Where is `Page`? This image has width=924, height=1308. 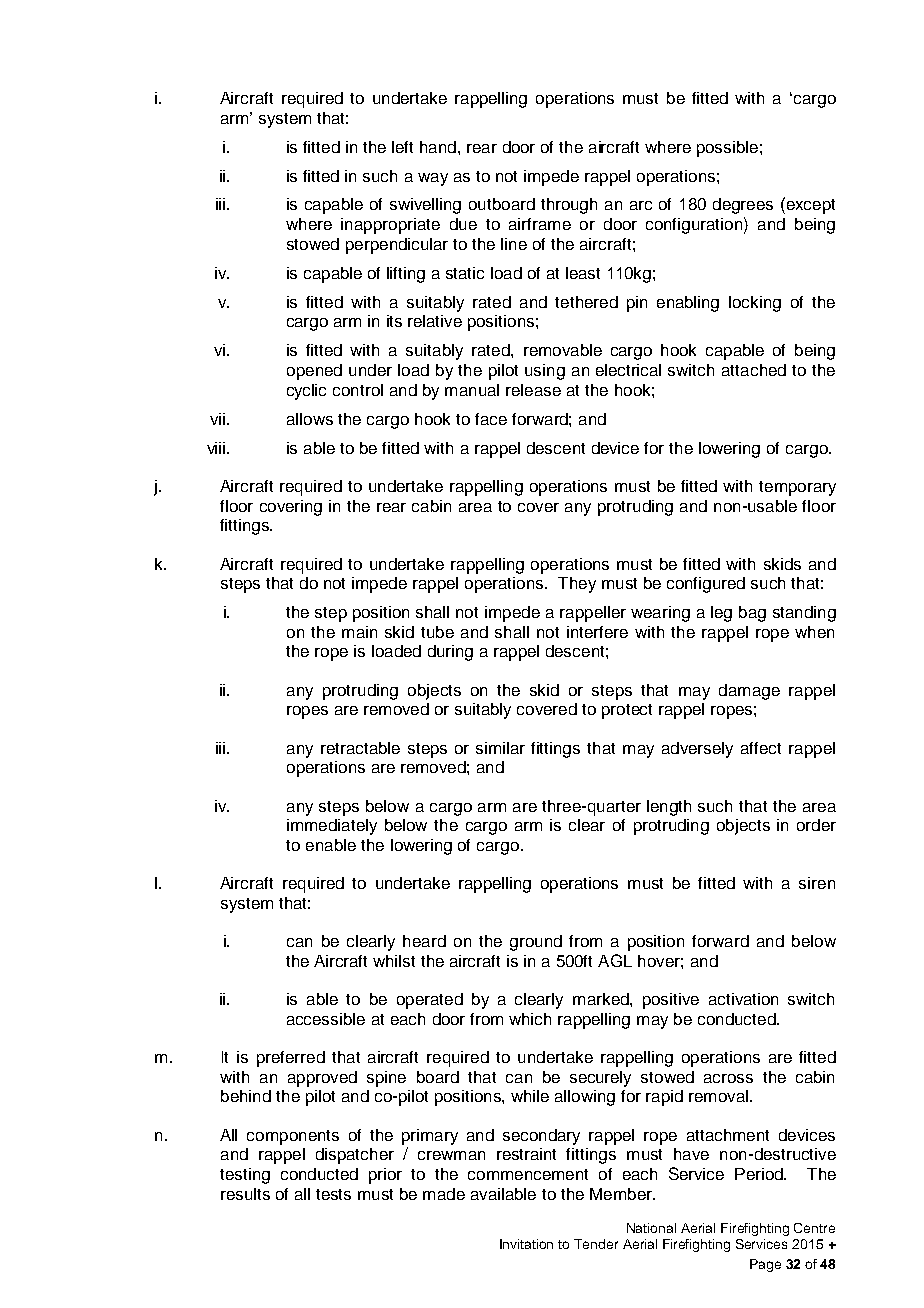
Page is located at coordinates (765, 1265).
